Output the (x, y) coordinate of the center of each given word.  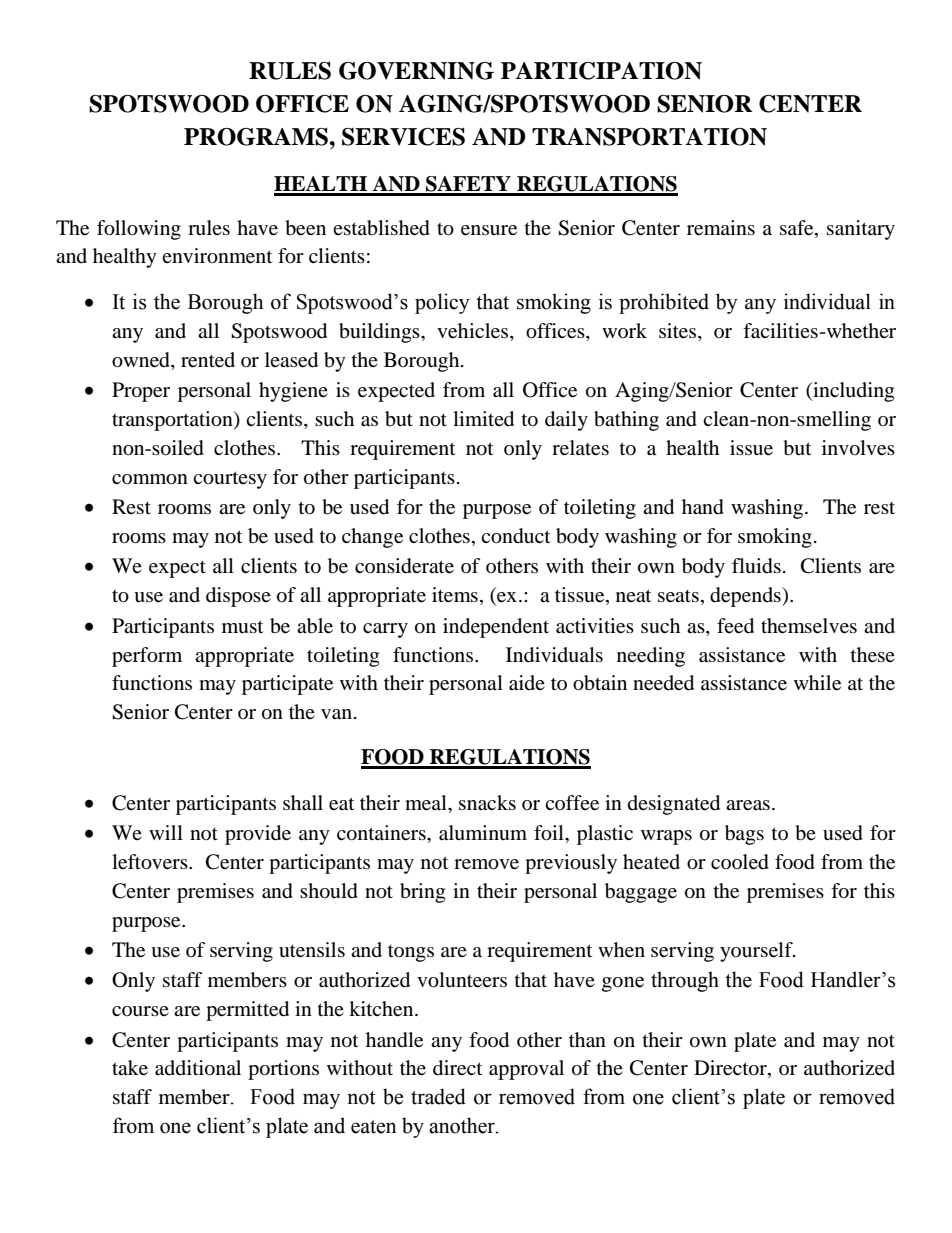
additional (198, 1068)
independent (496, 628)
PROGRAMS (256, 137)
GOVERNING (416, 71)
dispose (238, 597)
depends (746, 597)
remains (721, 228)
